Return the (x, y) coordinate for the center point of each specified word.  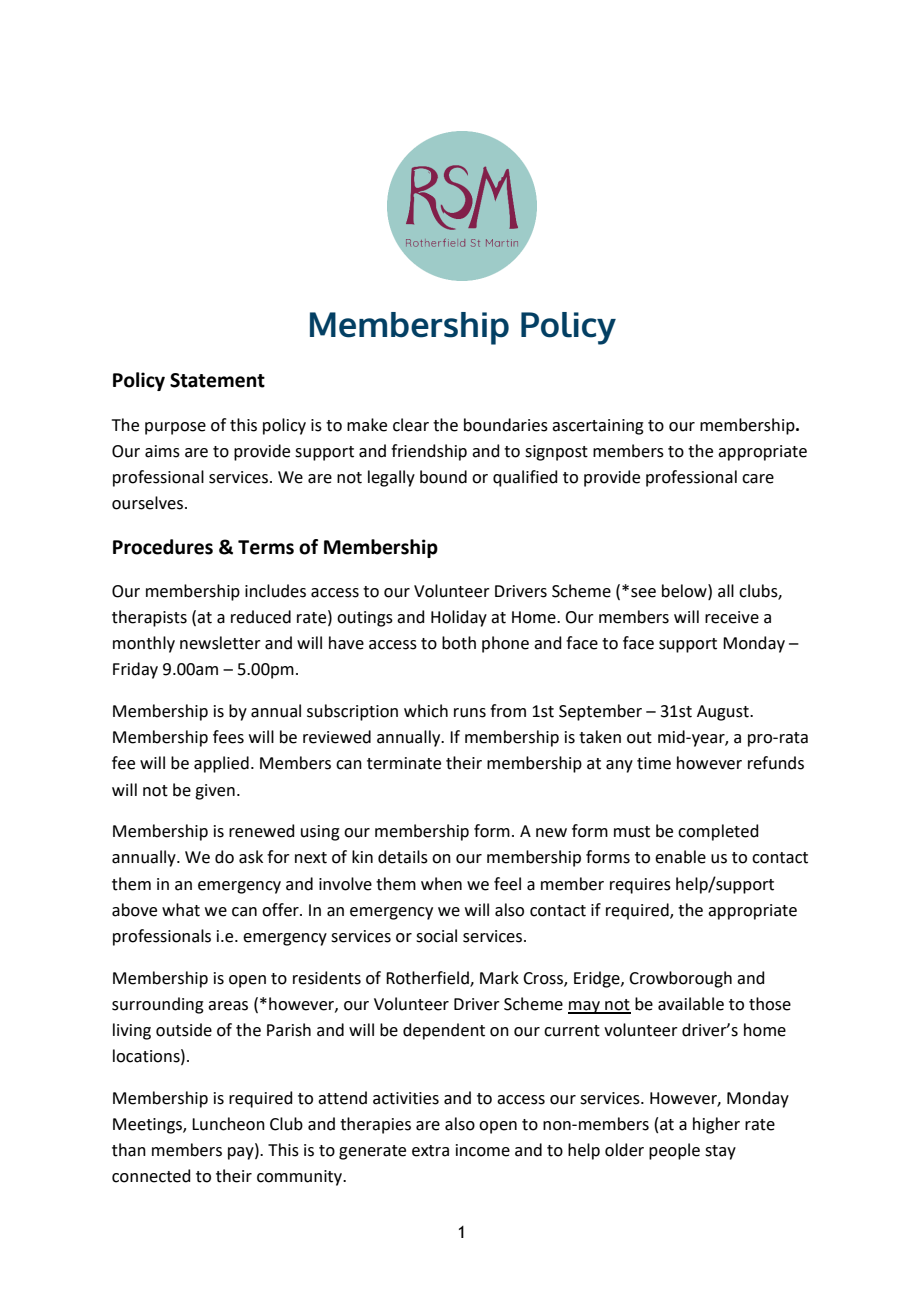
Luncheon (228, 1124)
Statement (217, 380)
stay (720, 1152)
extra (430, 1151)
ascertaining (598, 427)
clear (411, 425)
